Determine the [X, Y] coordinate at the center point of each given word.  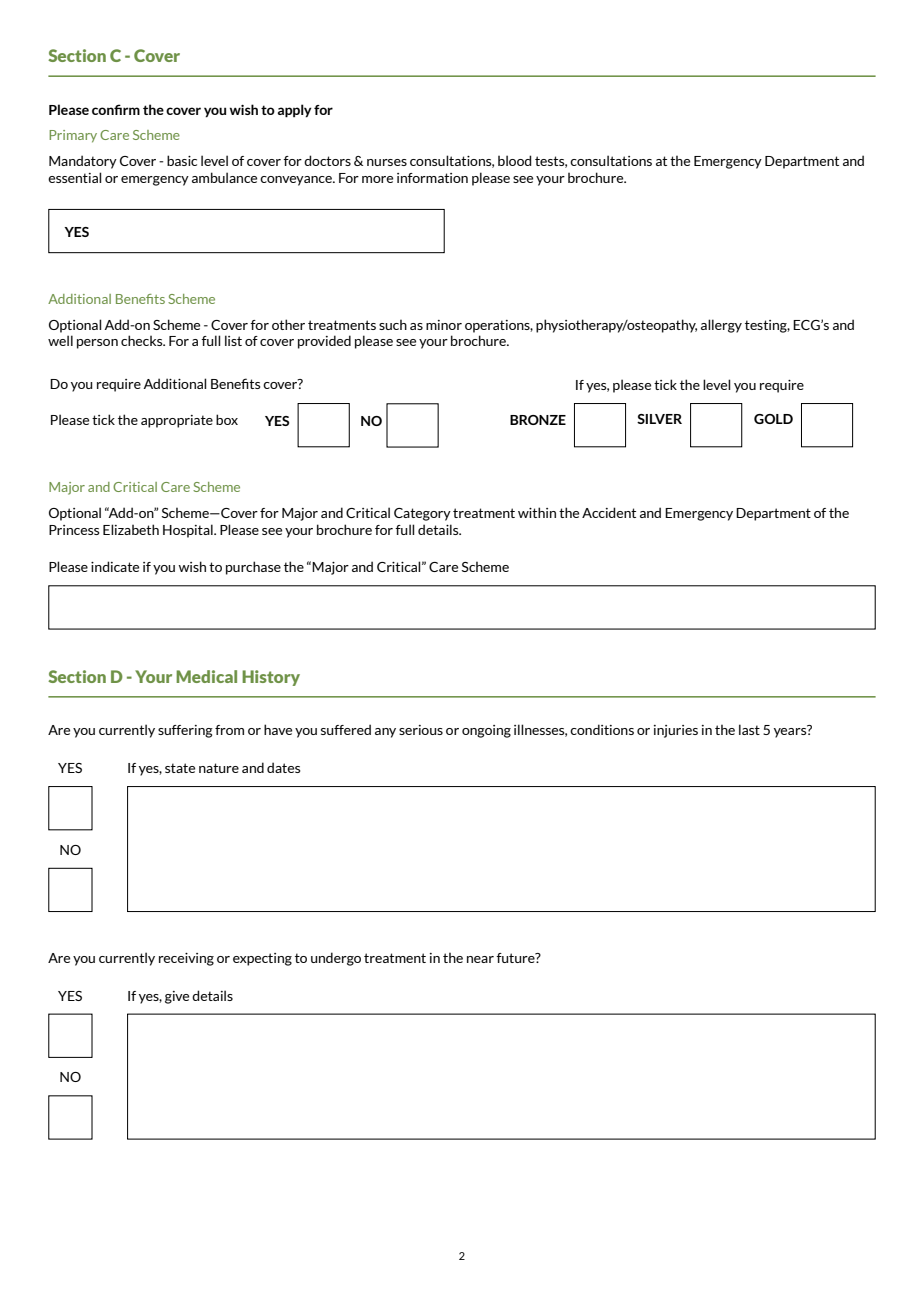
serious [421, 730]
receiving [186, 959]
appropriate [177, 421]
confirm [116, 109]
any [385, 733]
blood [515, 160]
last [749, 729]
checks [143, 340]
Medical [206, 676]
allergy [721, 326]
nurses [387, 162]
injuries [676, 731]
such [393, 324]
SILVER [659, 419]
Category [422, 514]
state [180, 768]
